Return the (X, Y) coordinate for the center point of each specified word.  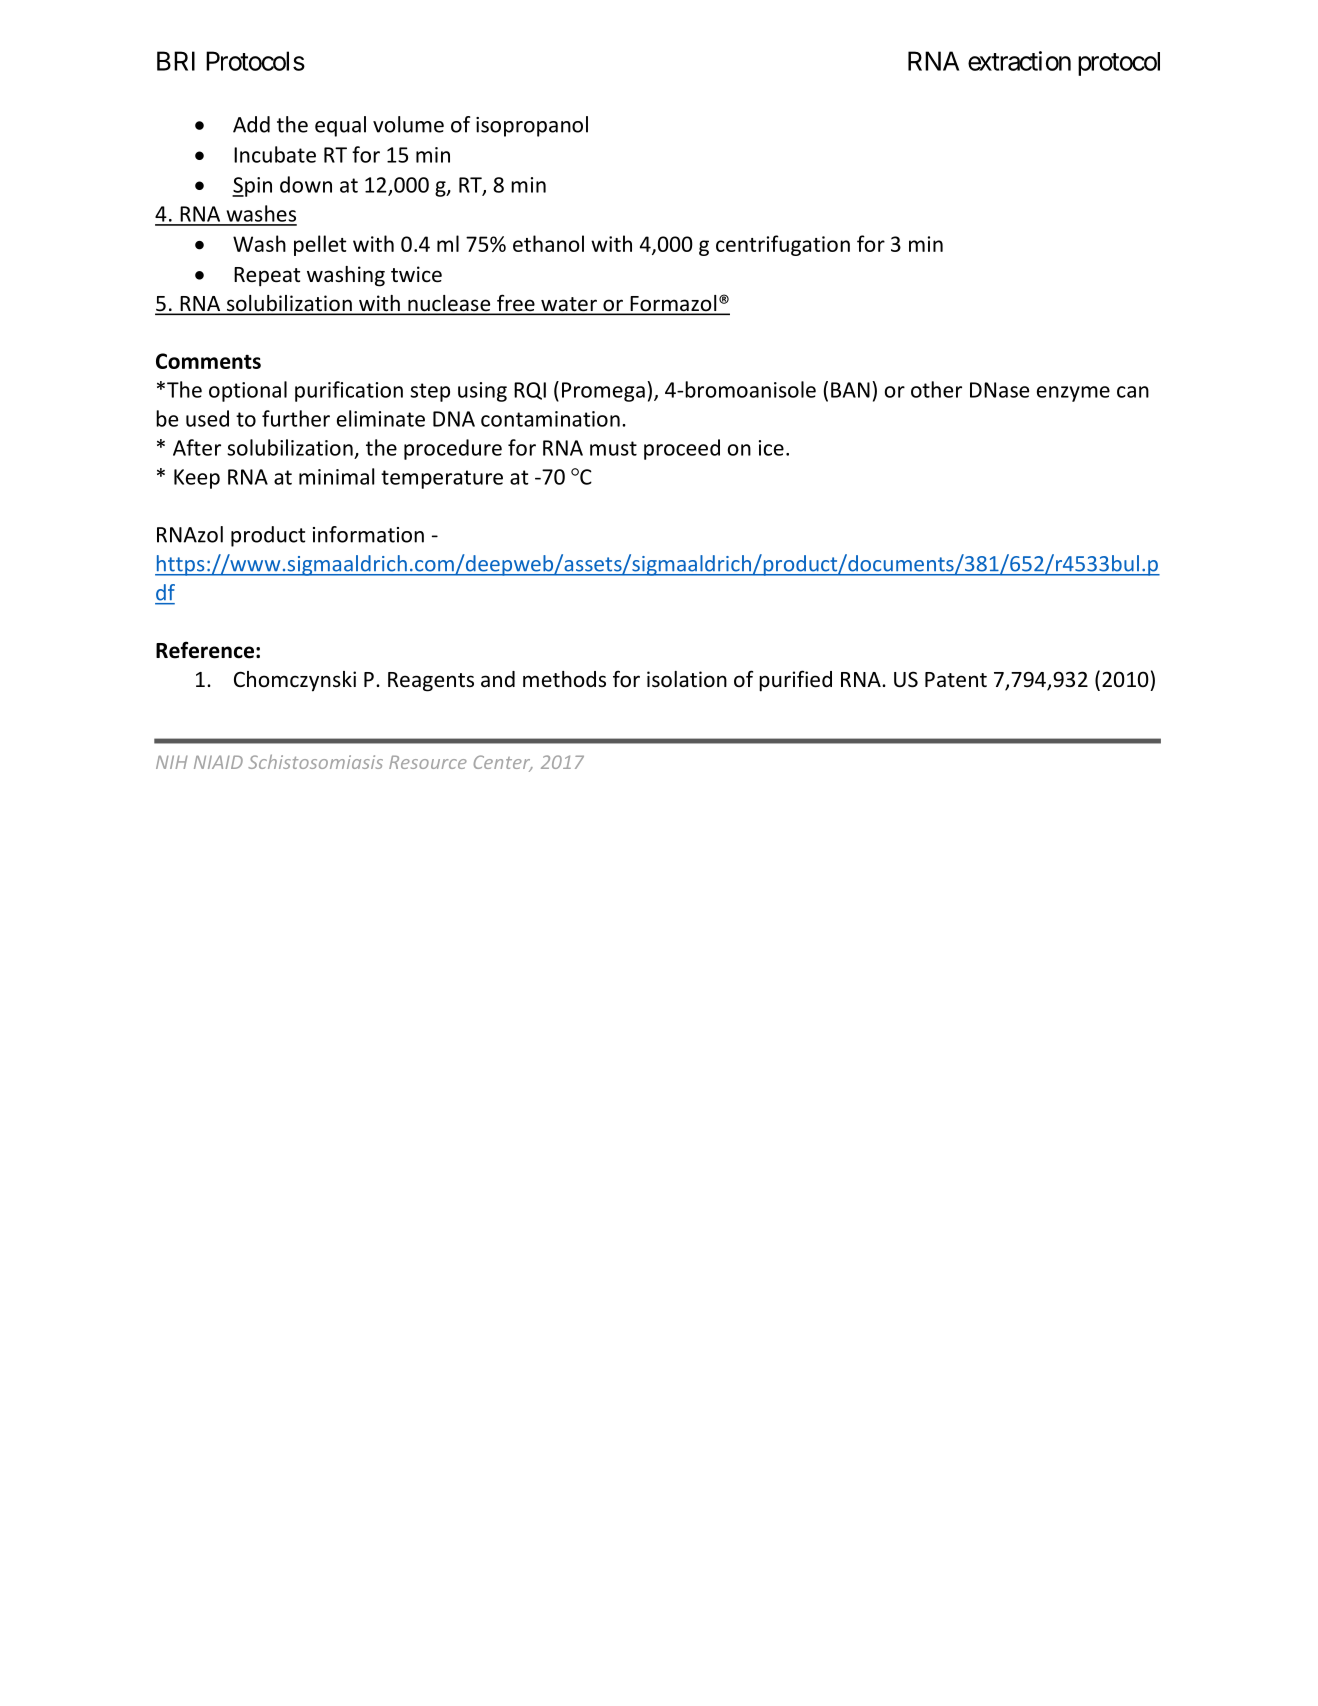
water (569, 305)
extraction (1019, 61)
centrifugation (783, 245)
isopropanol (532, 126)
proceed (682, 449)
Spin (252, 187)
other (936, 389)
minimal (336, 476)
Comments (208, 361)
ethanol (548, 243)
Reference (205, 650)
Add (251, 124)
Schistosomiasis (315, 761)
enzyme (1073, 394)
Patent (956, 680)
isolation (687, 679)
